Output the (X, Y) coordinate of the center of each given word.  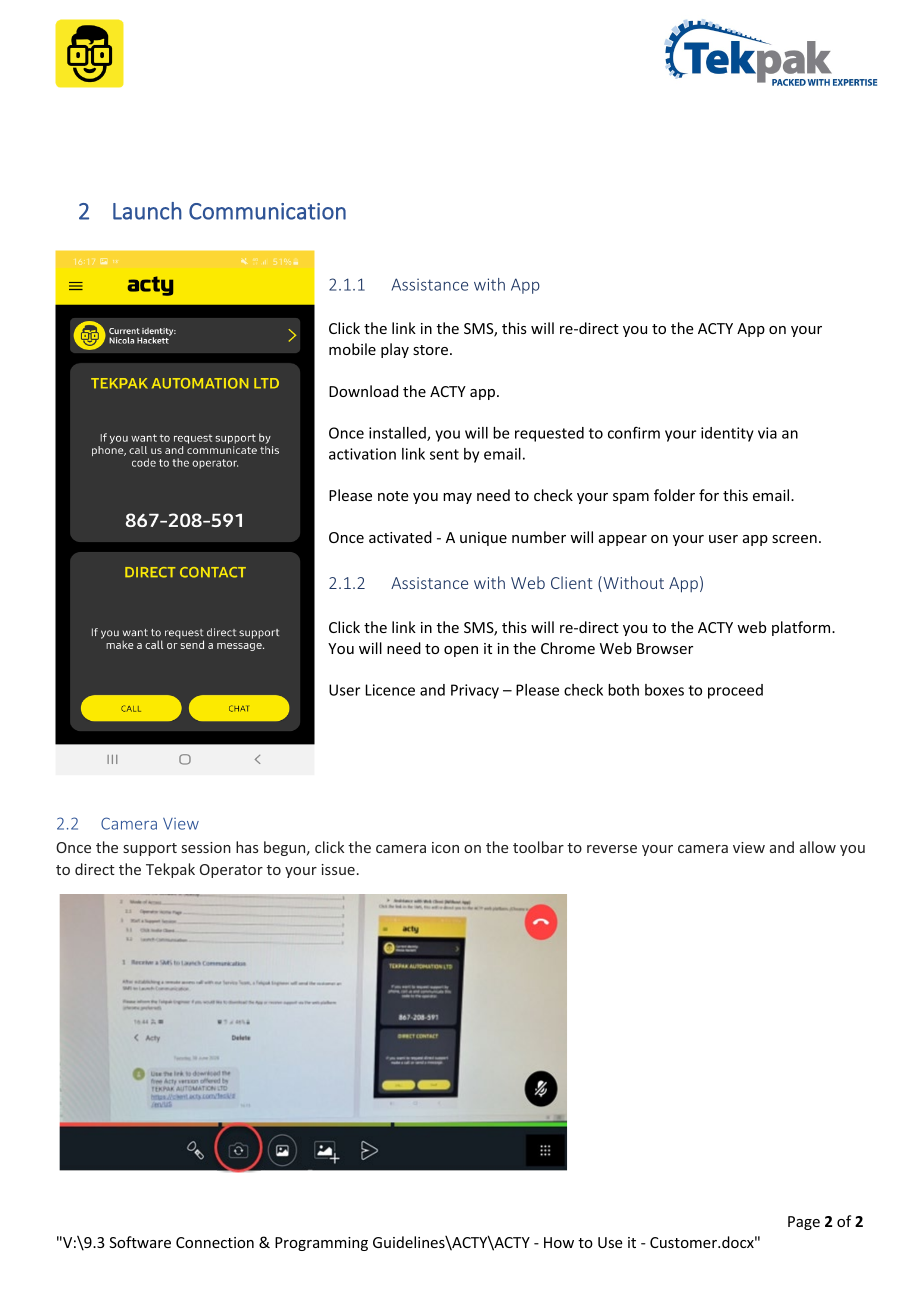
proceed (735, 691)
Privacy (475, 691)
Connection (215, 1242)
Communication (267, 211)
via (767, 433)
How (559, 1242)
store (430, 350)
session (206, 847)
